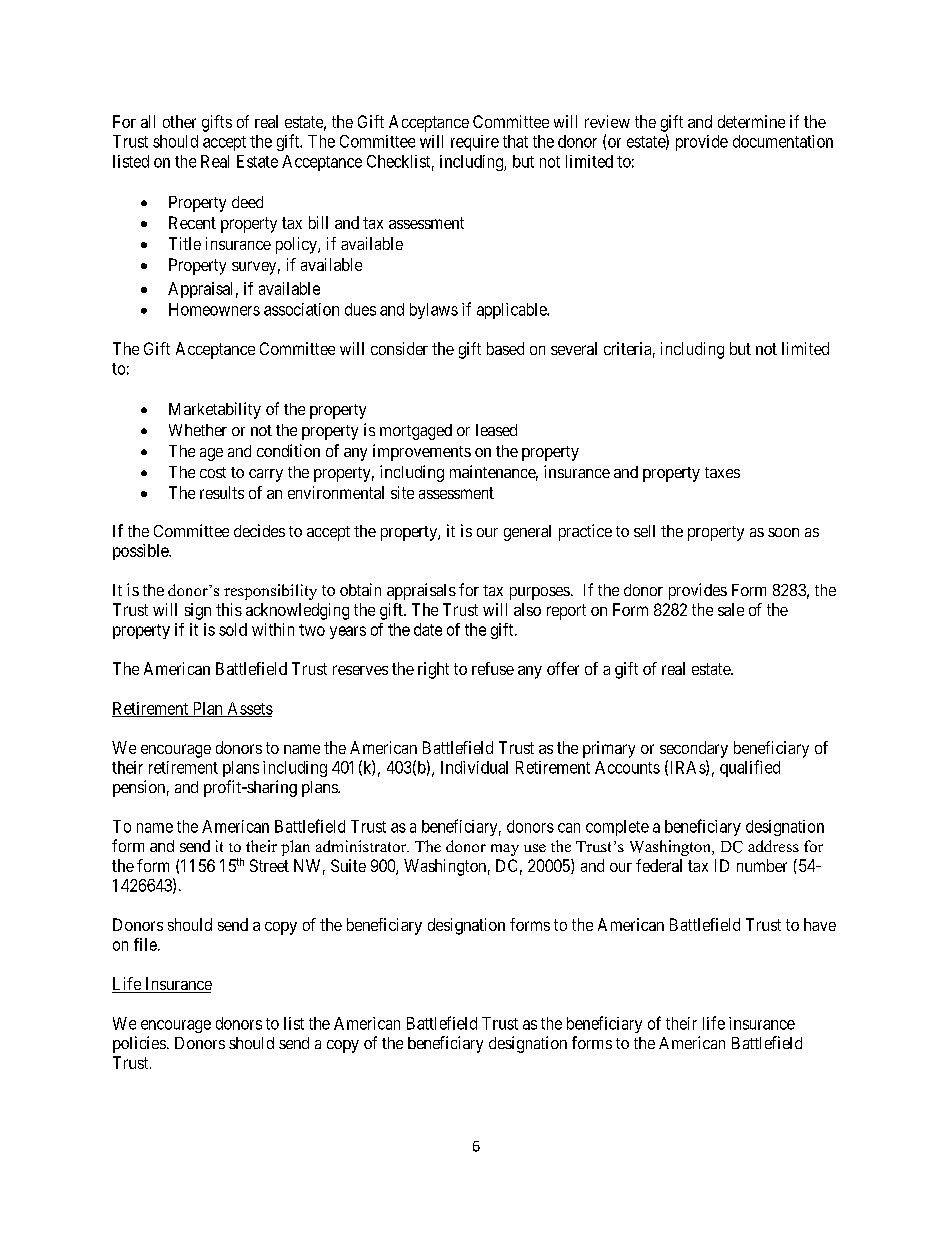 The height and width of the page is (1233, 952). Describe the element at coordinates (229, 609) in the page. I see `this` at that location.
